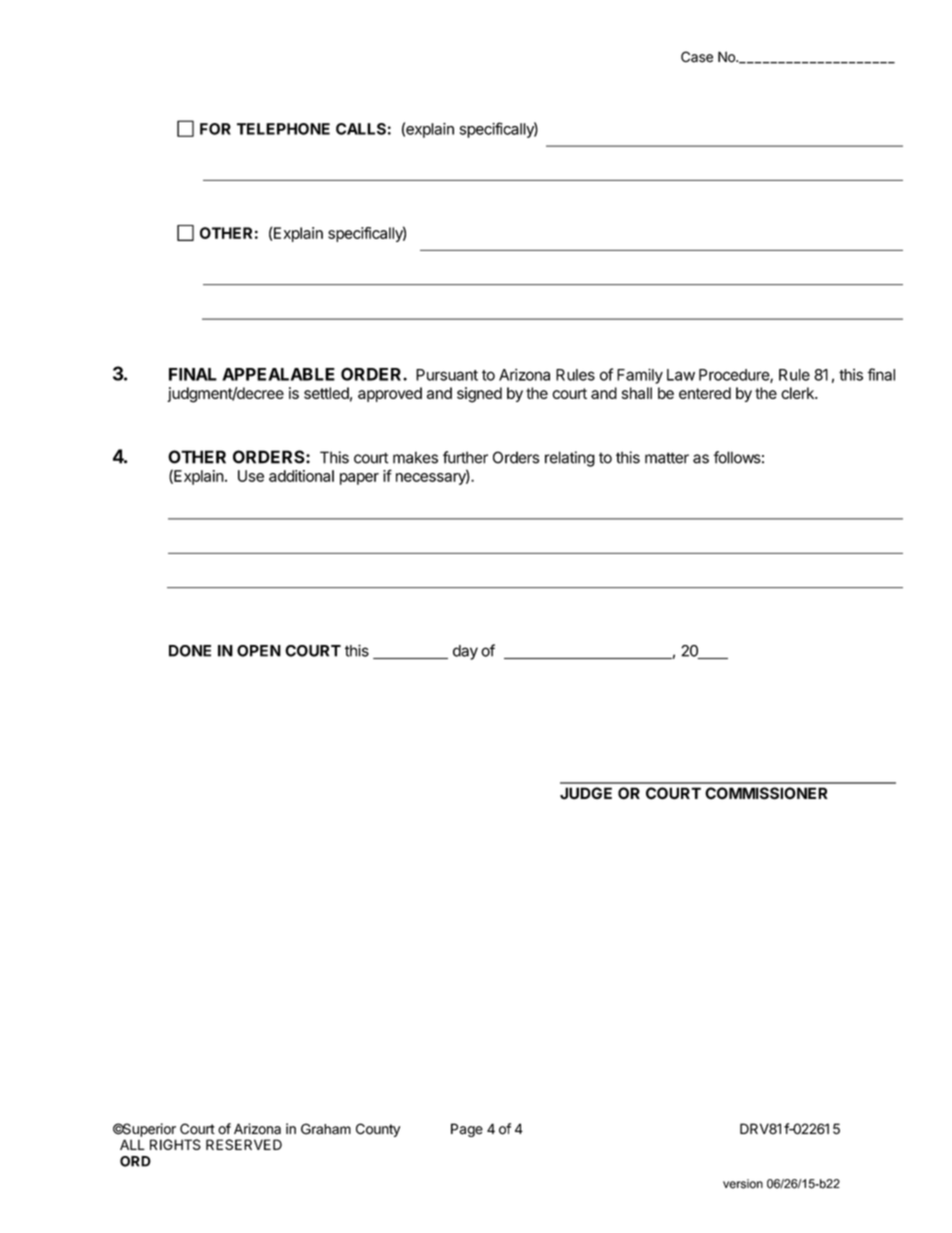  I want to click on Procedure, so click(735, 376).
